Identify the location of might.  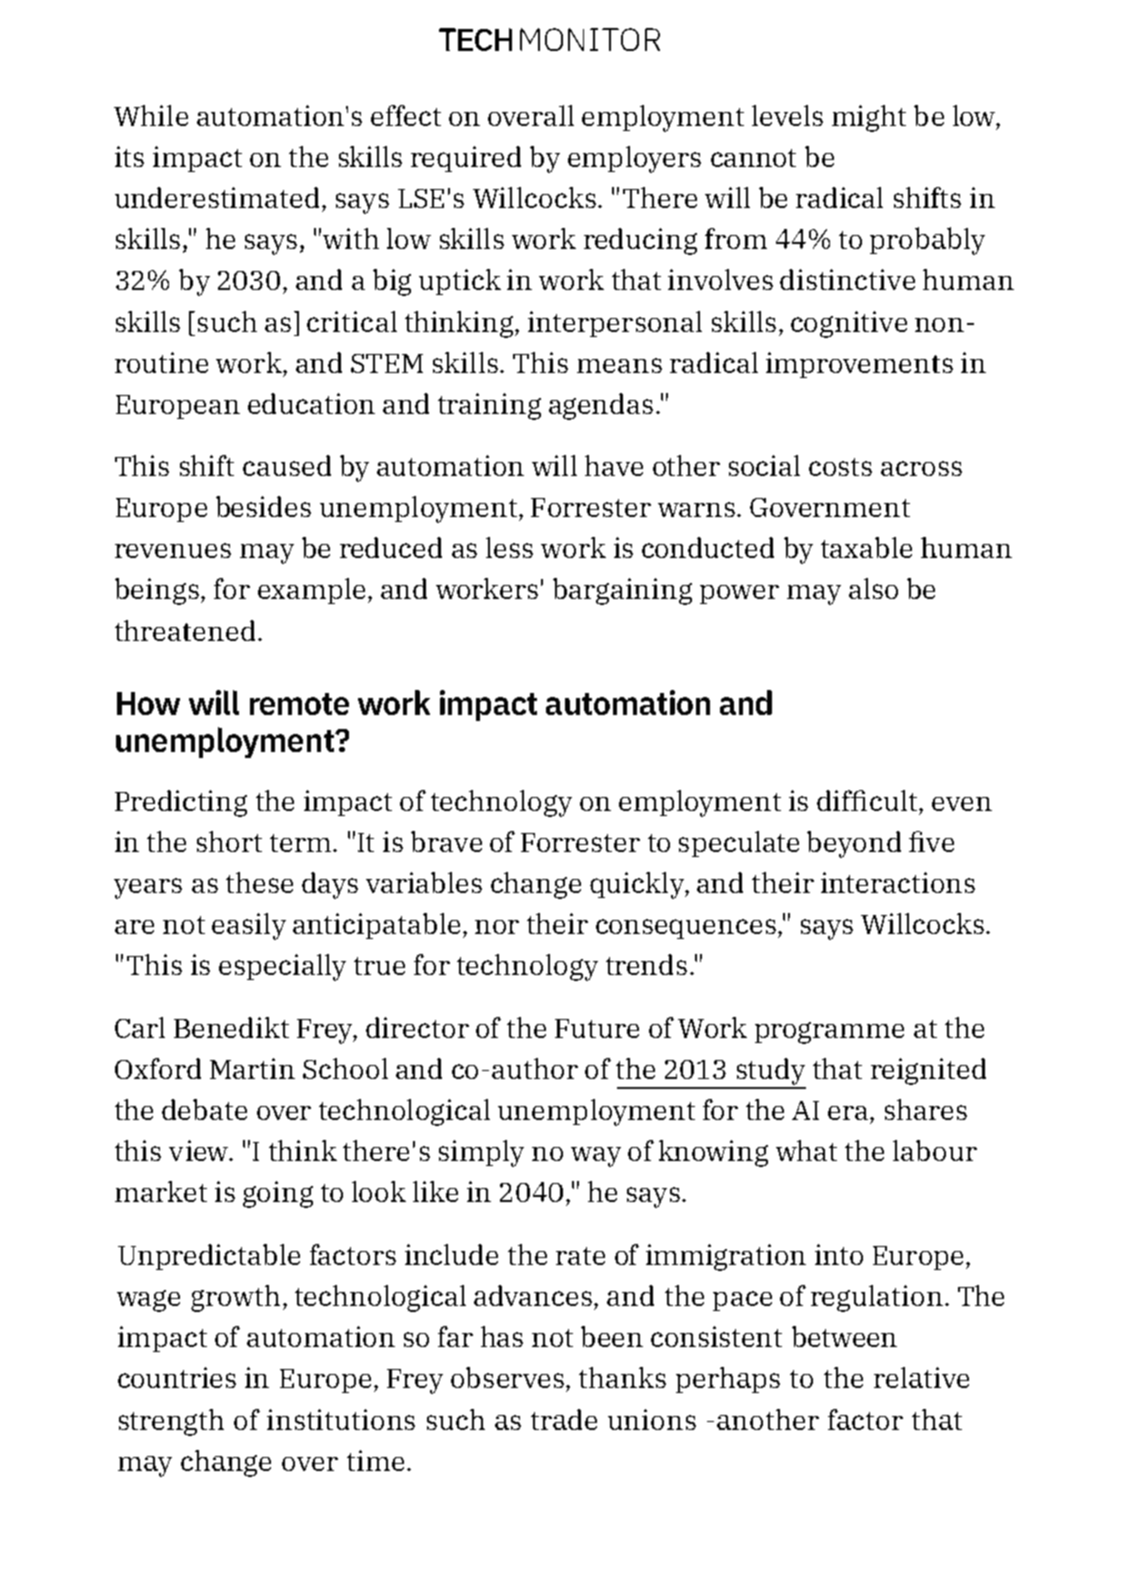
(869, 118).
